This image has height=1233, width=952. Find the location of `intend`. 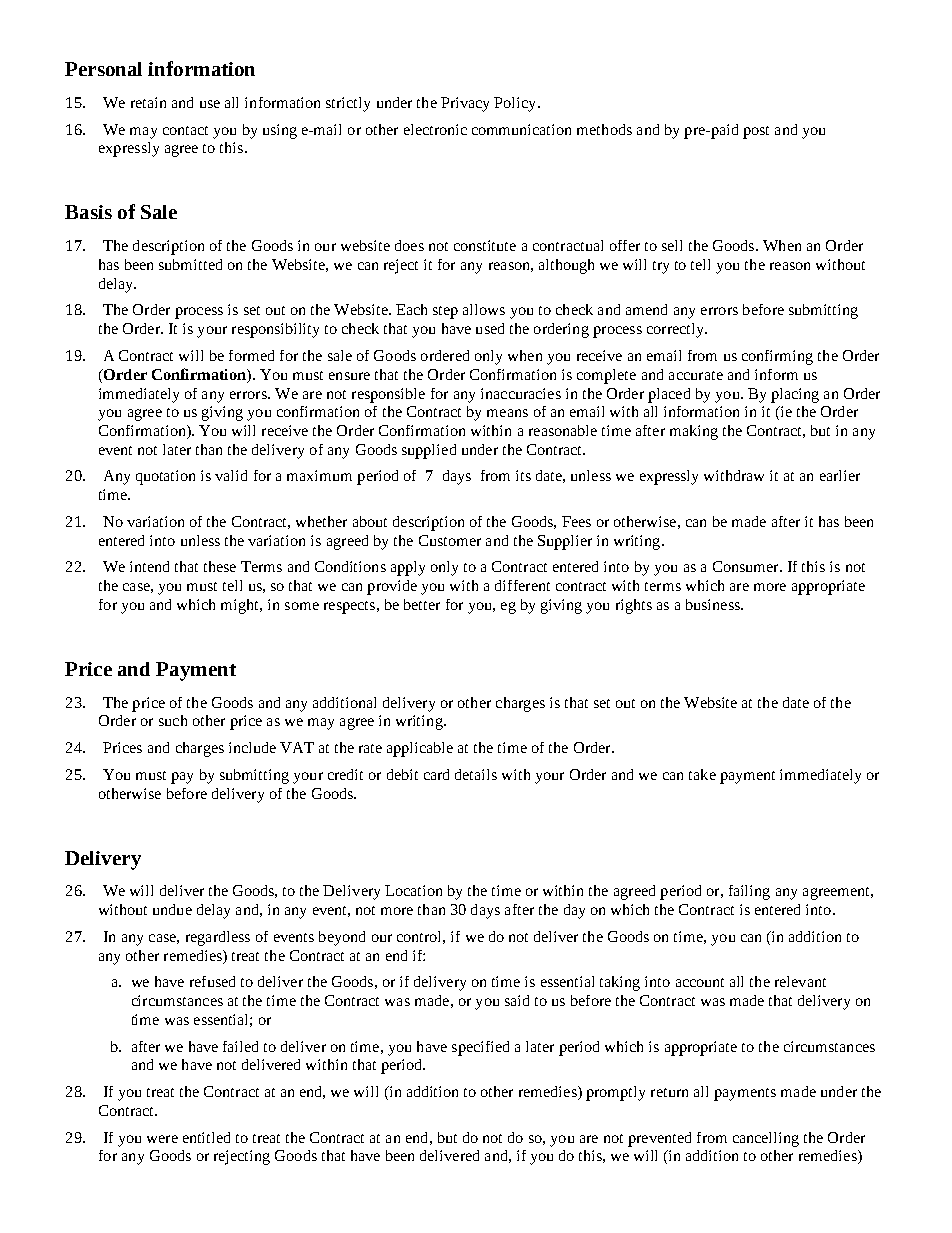

intend is located at coordinates (149, 566).
